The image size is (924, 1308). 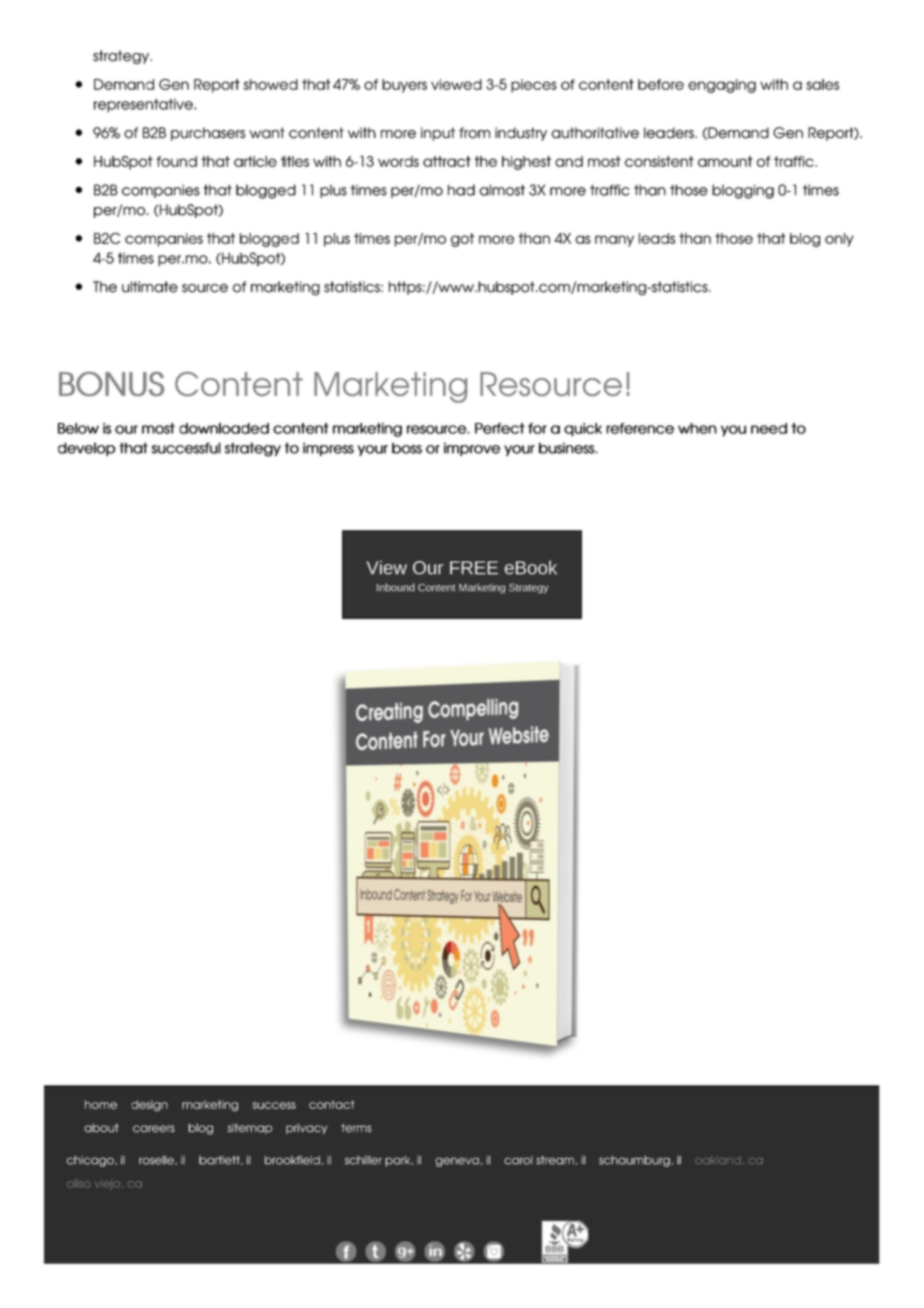 I want to click on from, so click(x=474, y=133).
